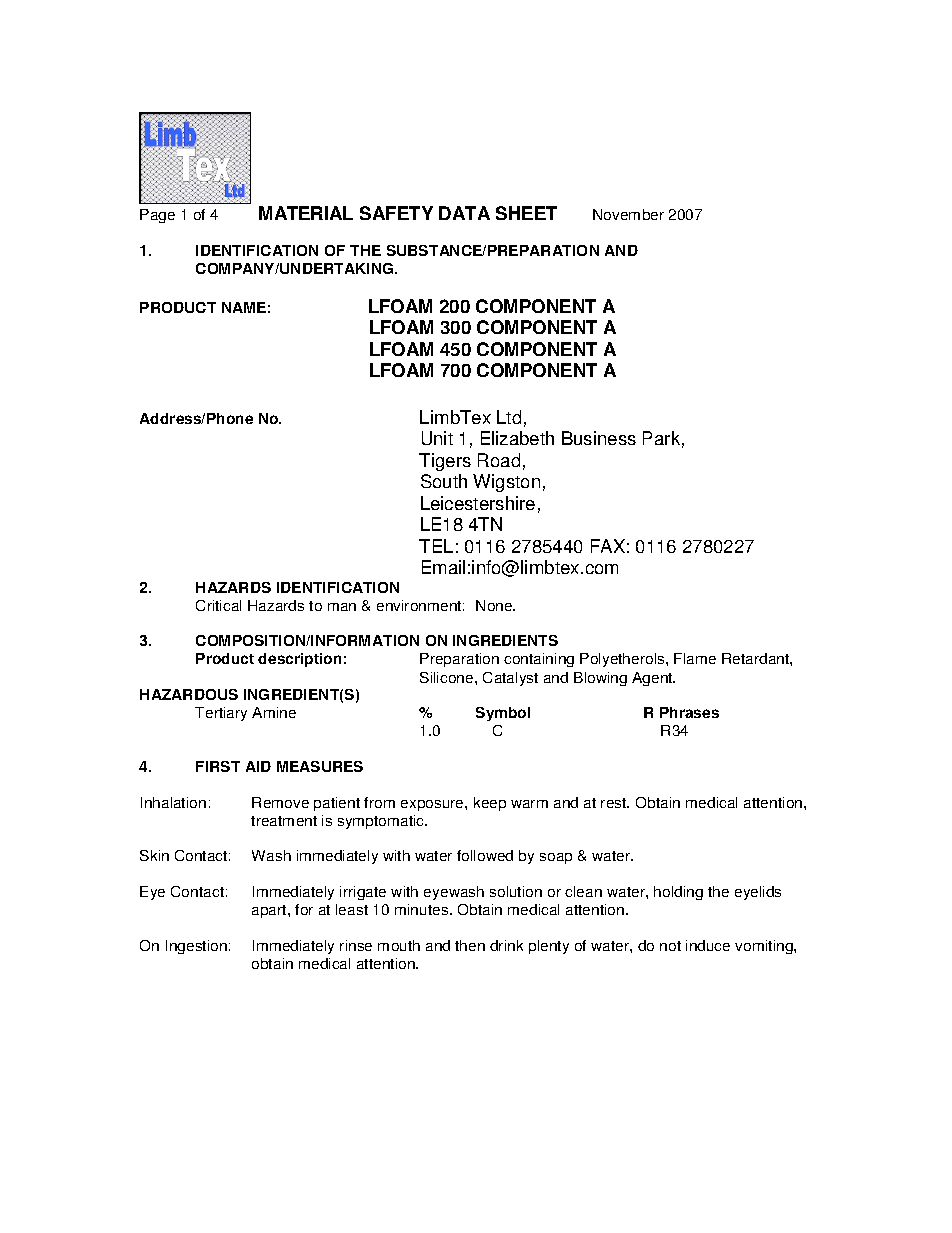 This screenshot has height=1233, width=952. Describe the element at coordinates (495, 605) in the screenshot. I see `None` at that location.
